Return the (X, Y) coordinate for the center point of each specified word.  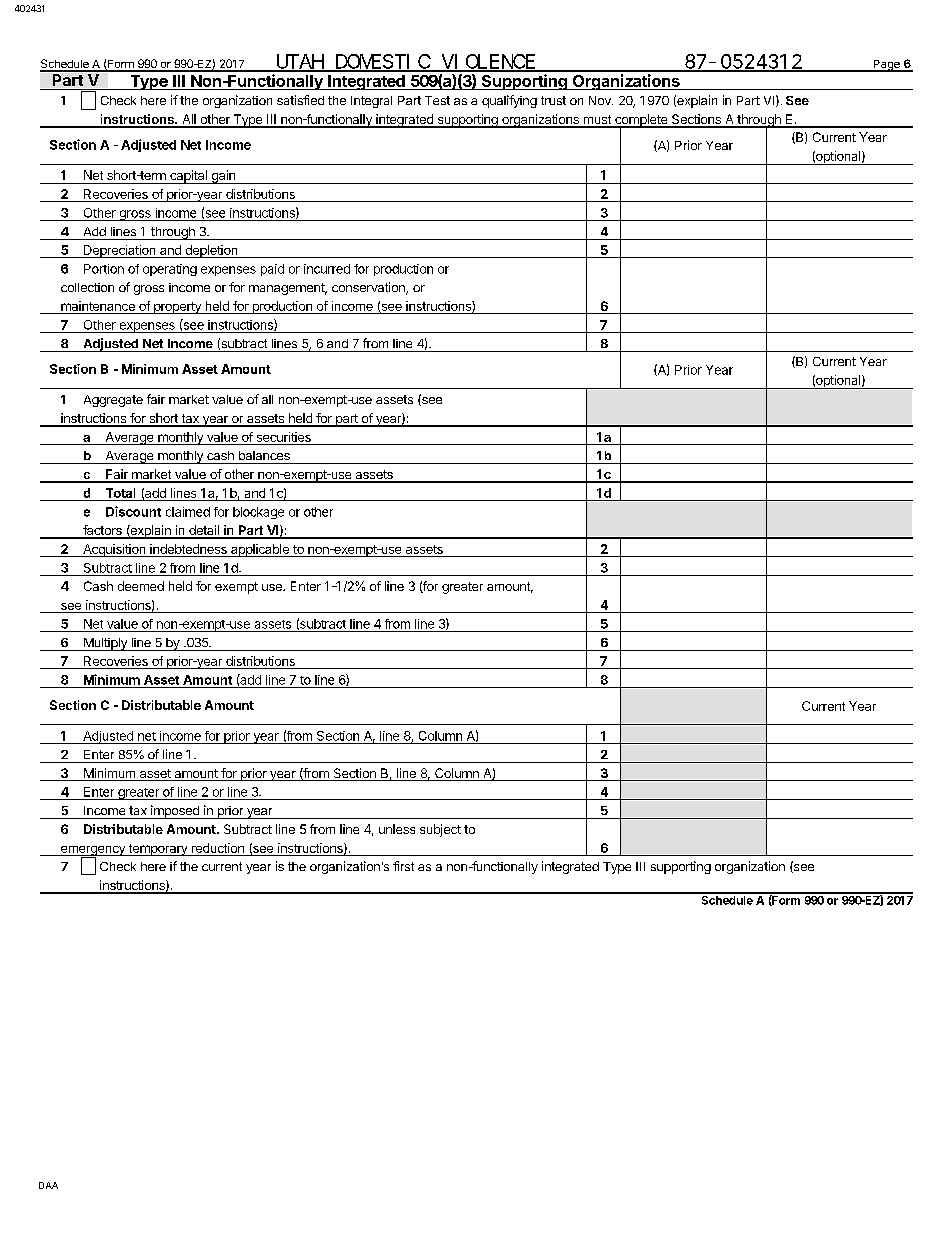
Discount (133, 511)
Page (886, 66)
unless (397, 829)
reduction (218, 848)
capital (188, 177)
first (403, 866)
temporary (158, 850)
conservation (369, 288)
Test (437, 100)
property (177, 308)
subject (440, 830)
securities (284, 437)
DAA (48, 1185)
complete (641, 121)
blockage (258, 513)
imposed (175, 812)
